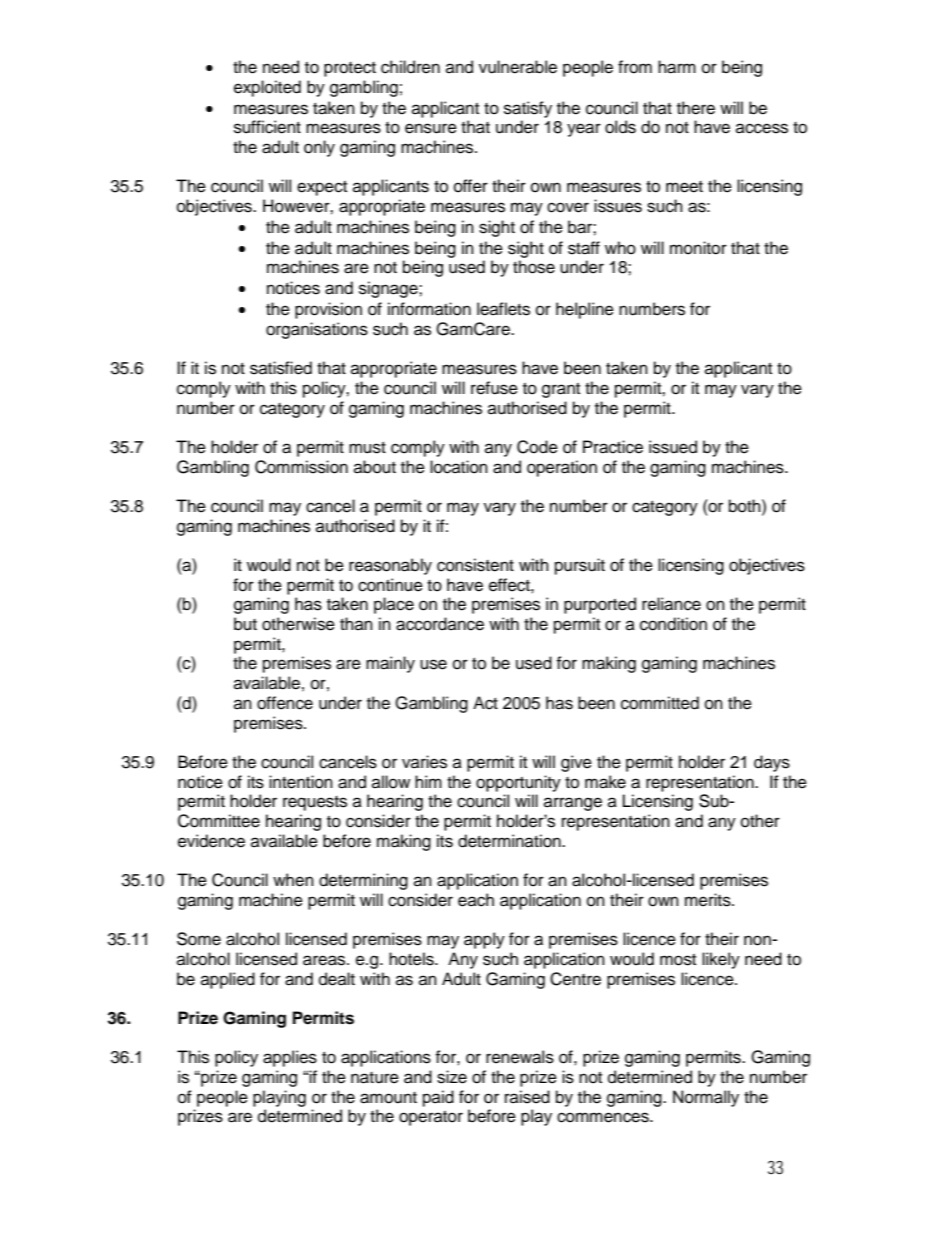  Describe the element at coordinates (696, 108) in the page. I see `there` at that location.
